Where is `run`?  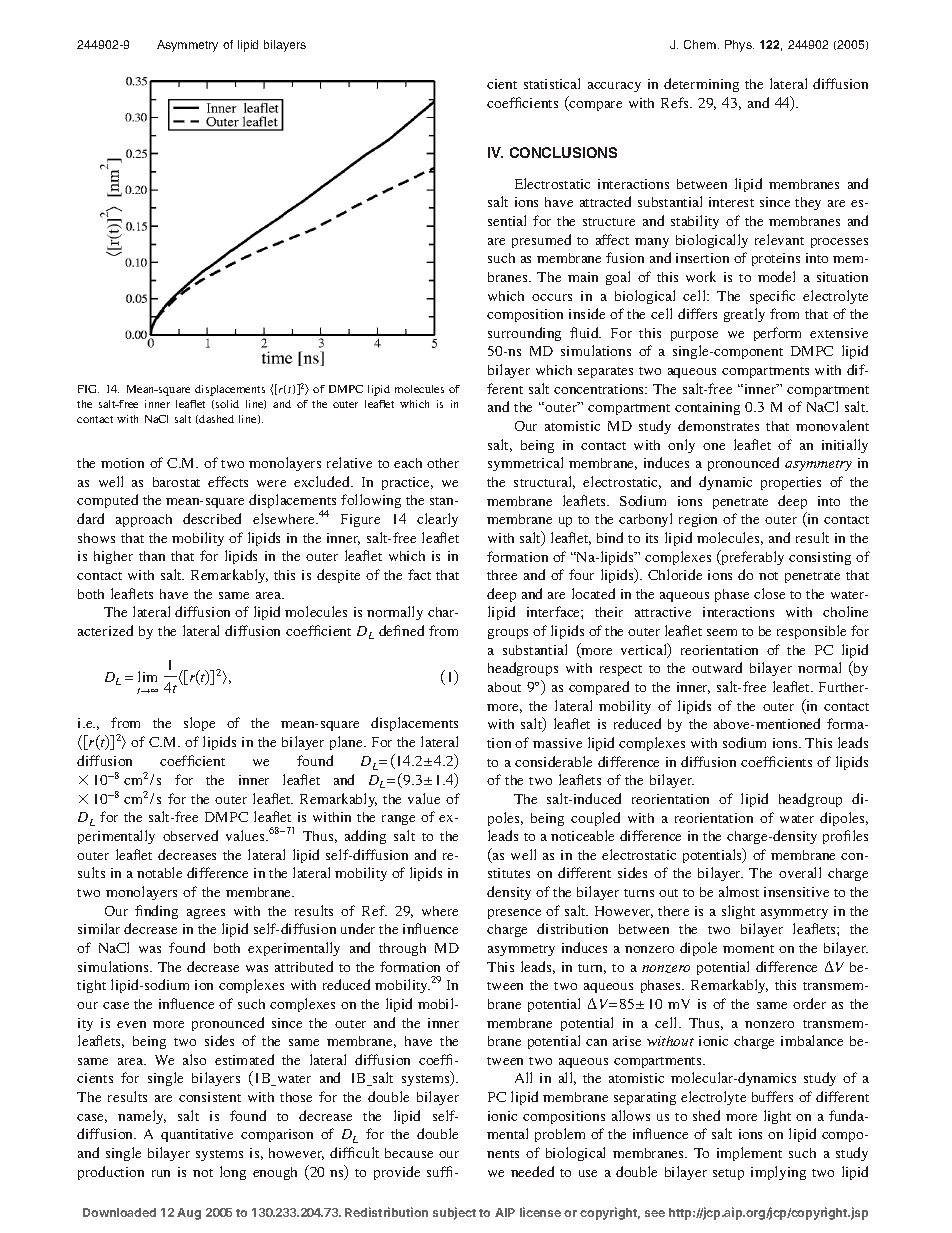
run is located at coordinates (161, 1173).
